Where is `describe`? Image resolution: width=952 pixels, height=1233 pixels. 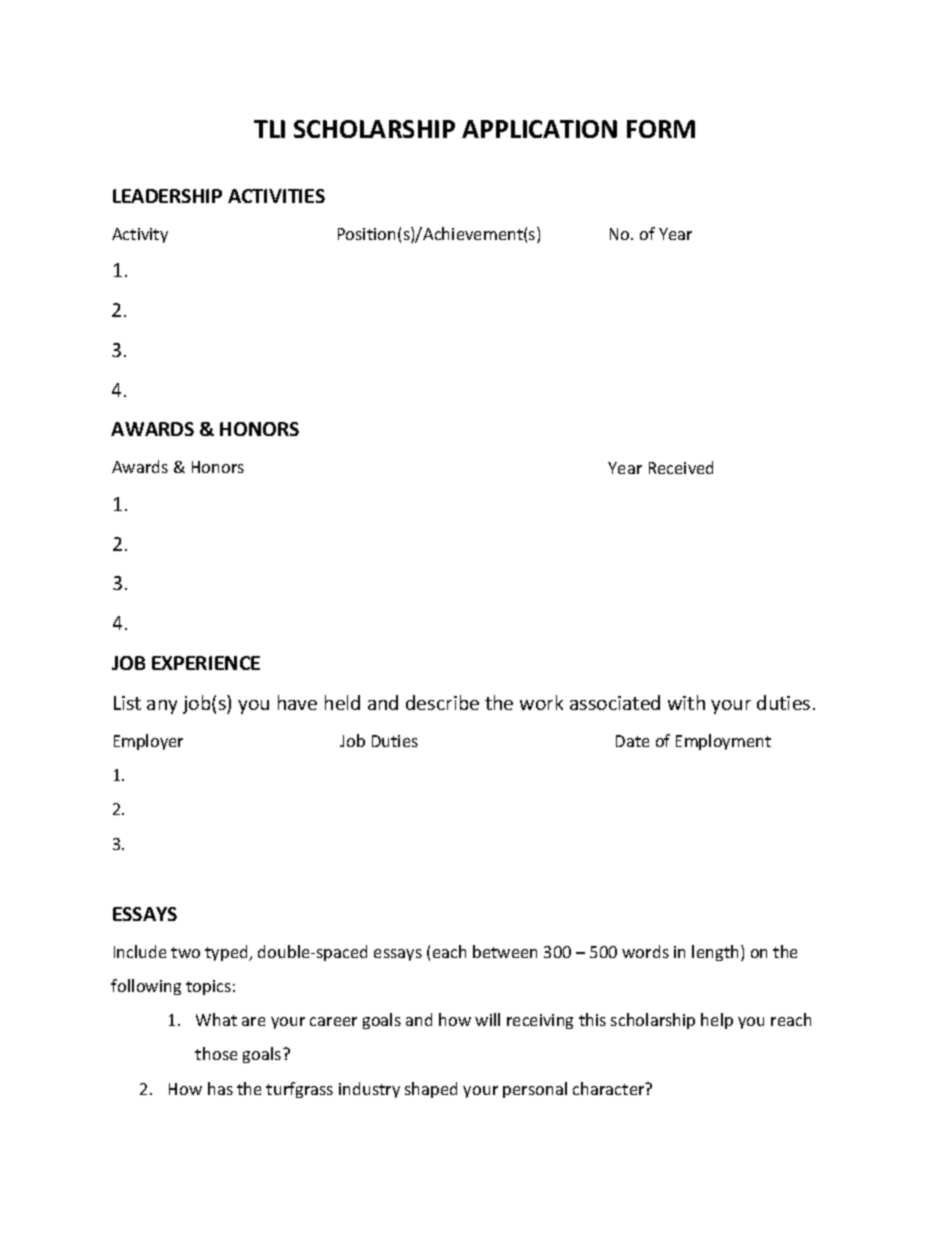
describe is located at coordinates (442, 702).
